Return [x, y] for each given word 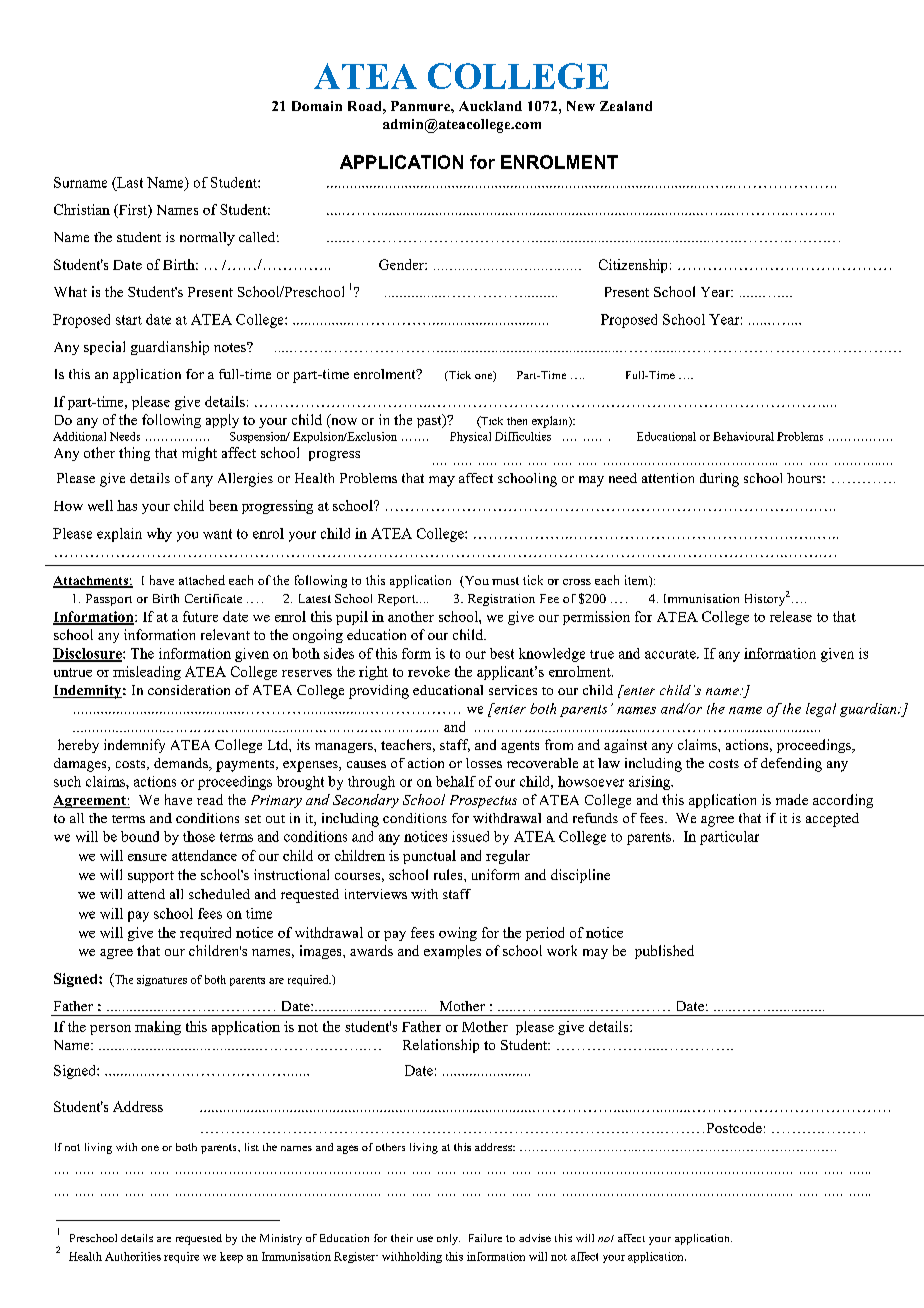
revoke [429, 671]
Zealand [626, 106]
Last [129, 182]
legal [821, 710]
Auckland [490, 106]
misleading [147, 673]
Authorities [133, 1256]
